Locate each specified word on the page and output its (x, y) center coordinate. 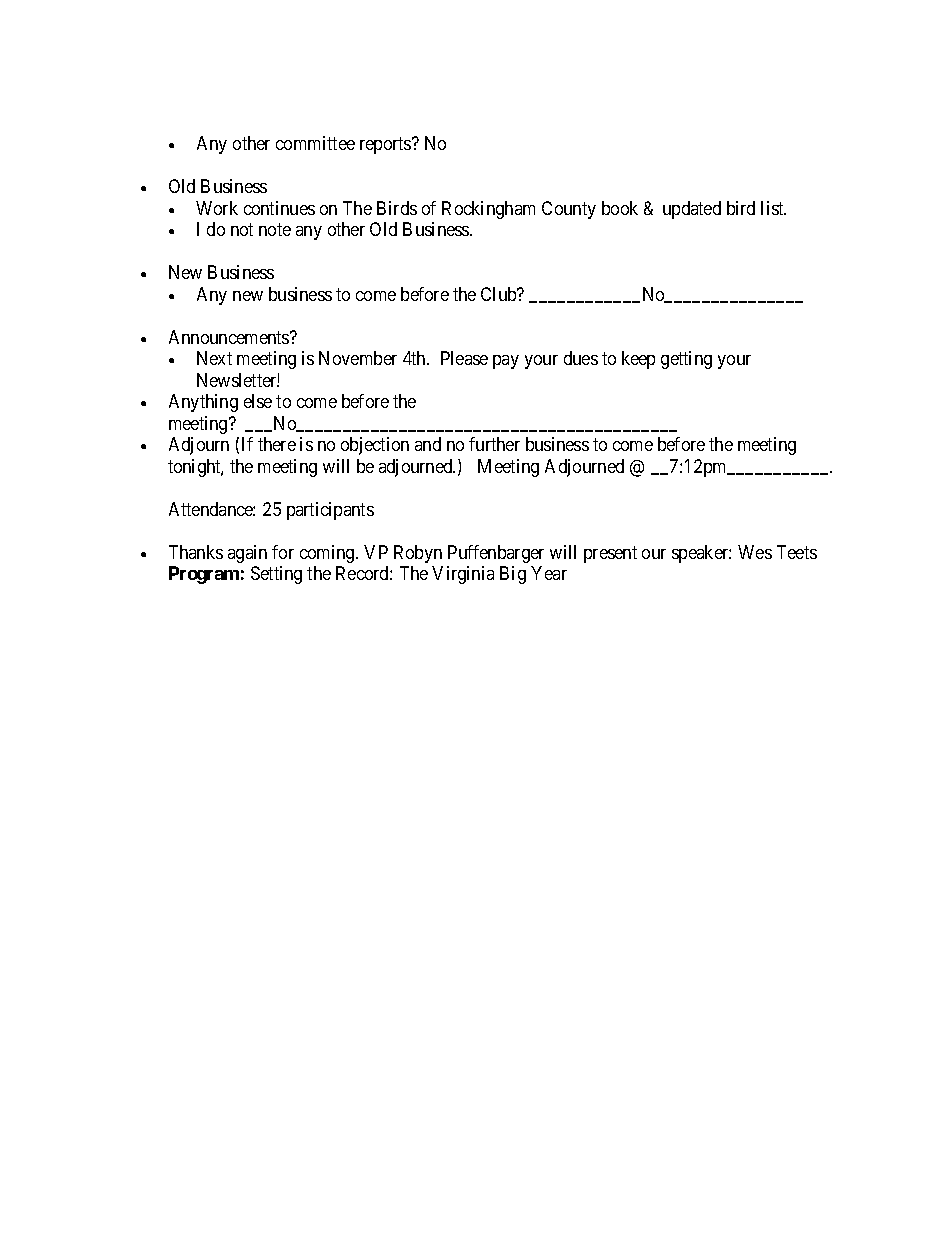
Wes (755, 552)
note (275, 230)
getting (686, 360)
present (610, 554)
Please (464, 358)
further (494, 444)
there (277, 444)
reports (386, 146)
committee (315, 143)
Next (214, 358)
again (247, 554)
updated (692, 210)
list (773, 208)
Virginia (463, 575)
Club (500, 294)
